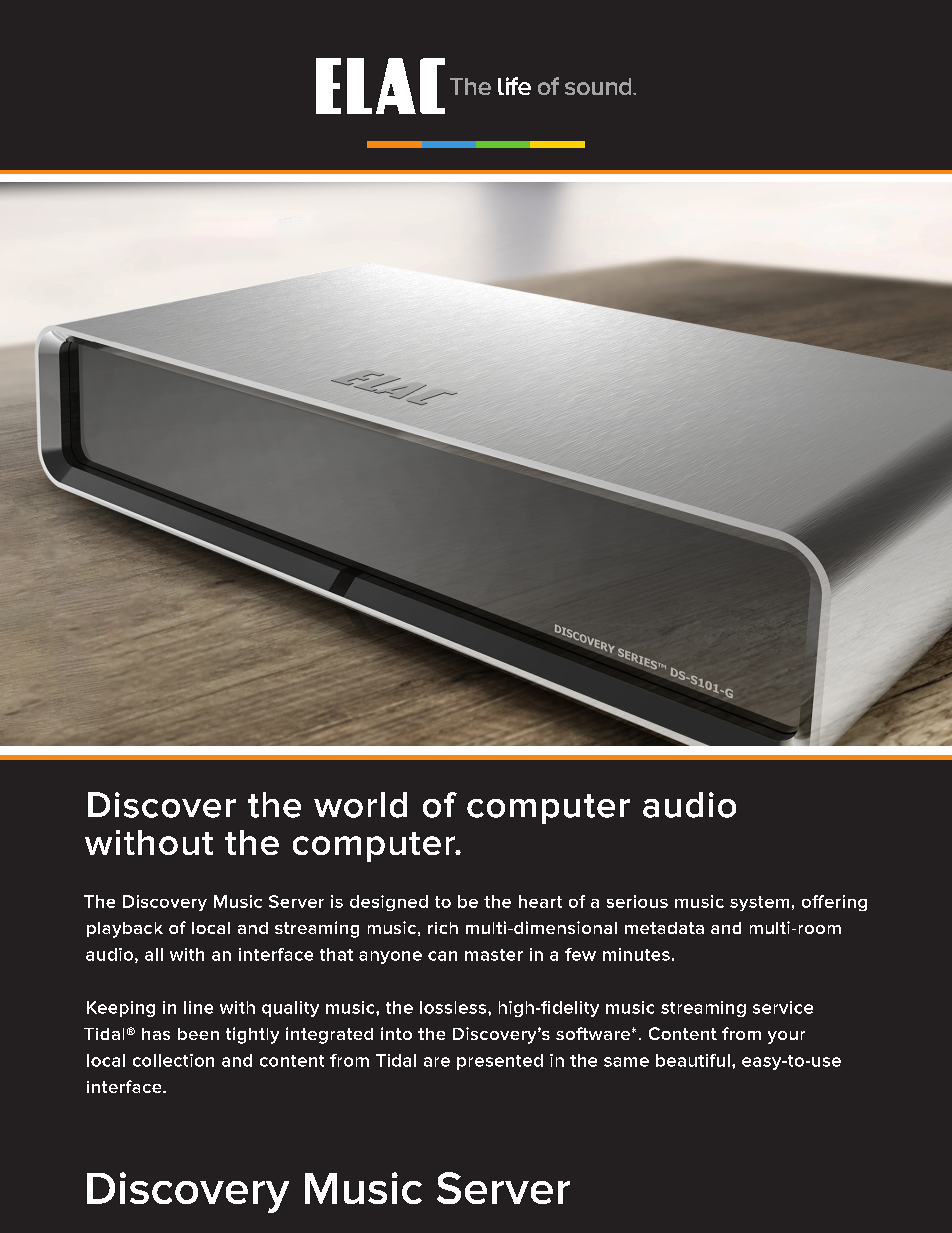 The width and height of the screenshot is (952, 1233). I want to click on world, so click(360, 805).
